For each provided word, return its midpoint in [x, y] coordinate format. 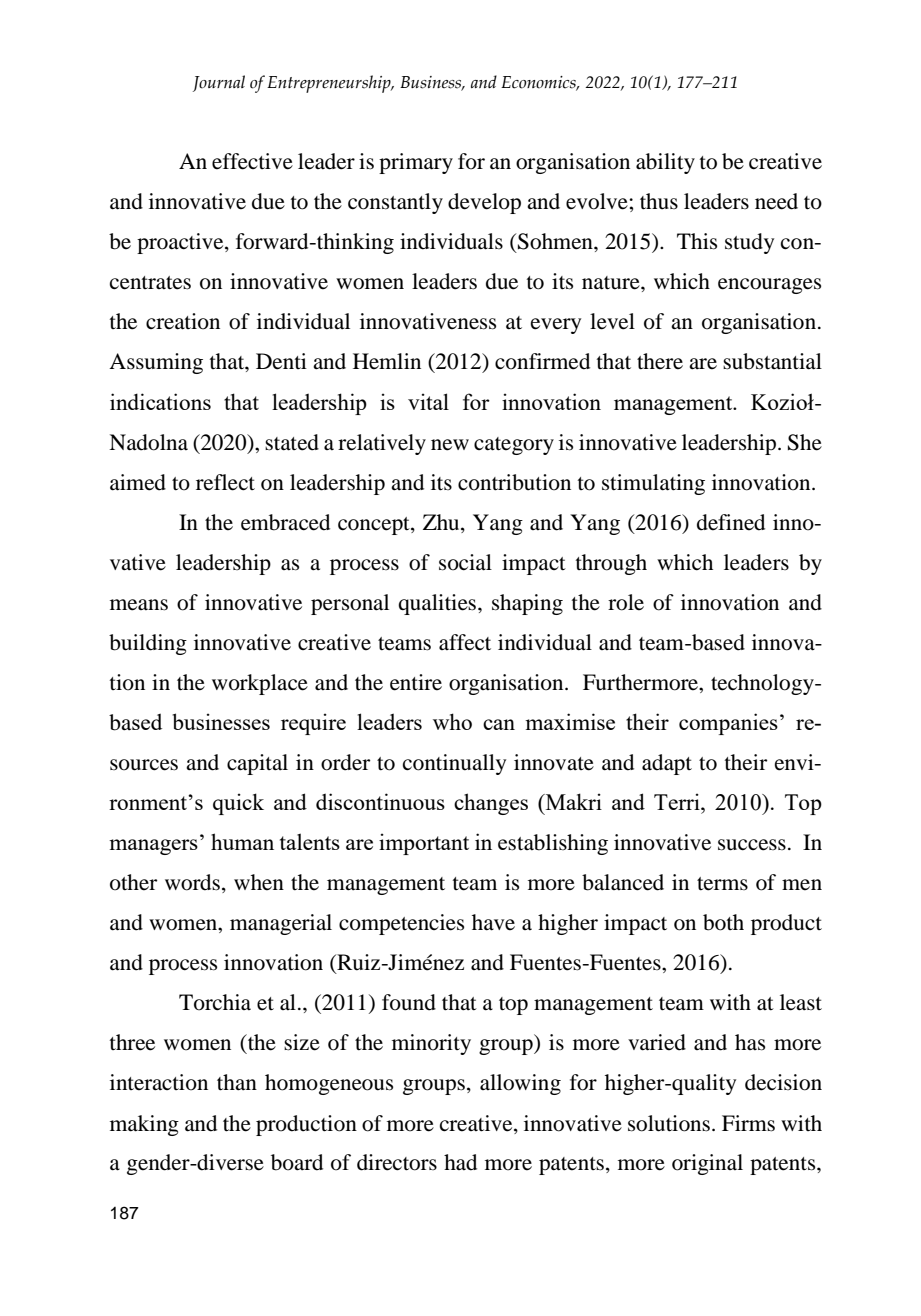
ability [665, 163]
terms [722, 884]
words [192, 882]
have [493, 922]
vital [428, 401]
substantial [772, 361]
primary [416, 163]
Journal [219, 83]
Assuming [156, 363]
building [148, 644]
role [626, 602]
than [237, 1082]
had [460, 1162]
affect [465, 642]
